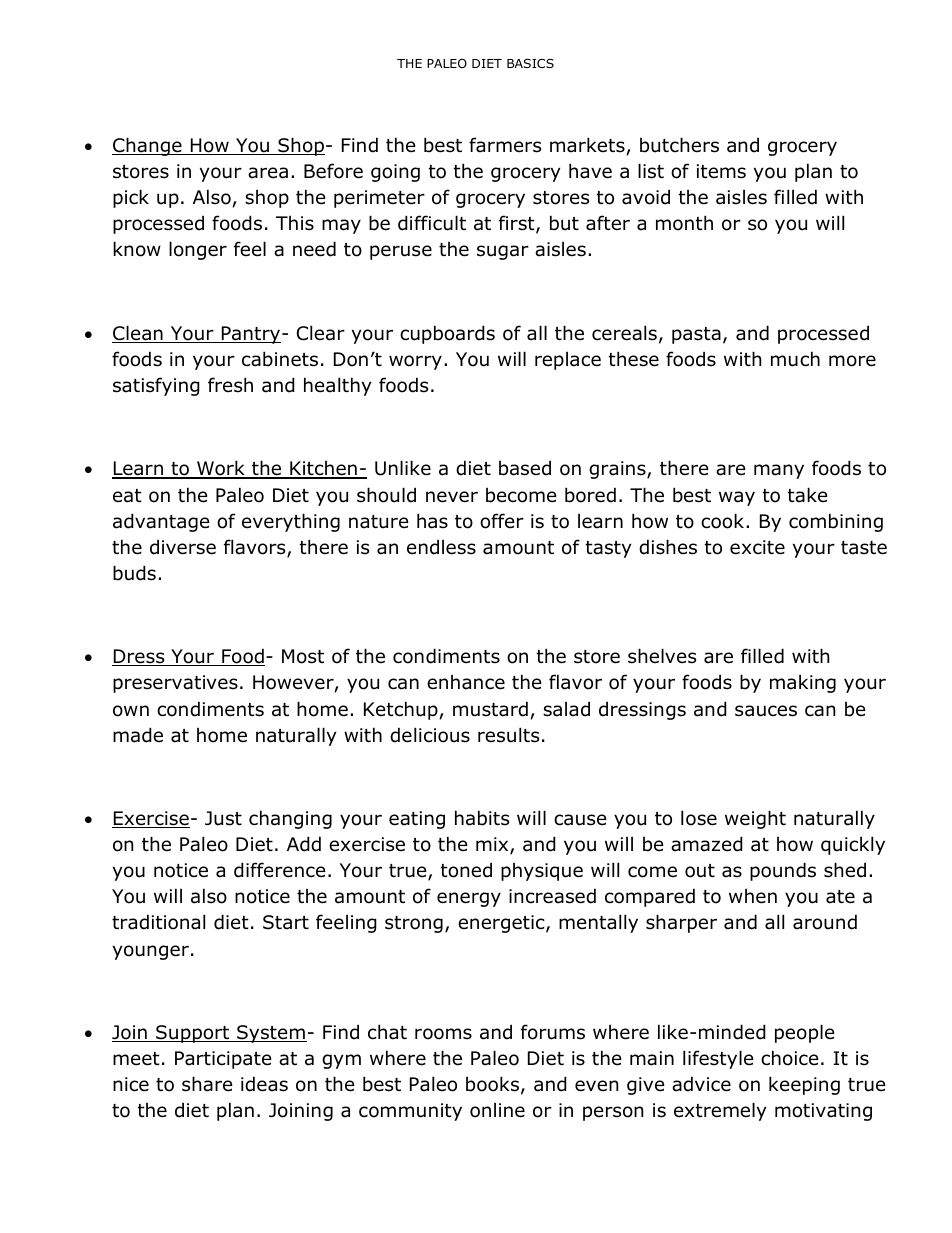  What do you see at coordinates (493, 845) in the screenshot?
I see `mix` at bounding box center [493, 845].
